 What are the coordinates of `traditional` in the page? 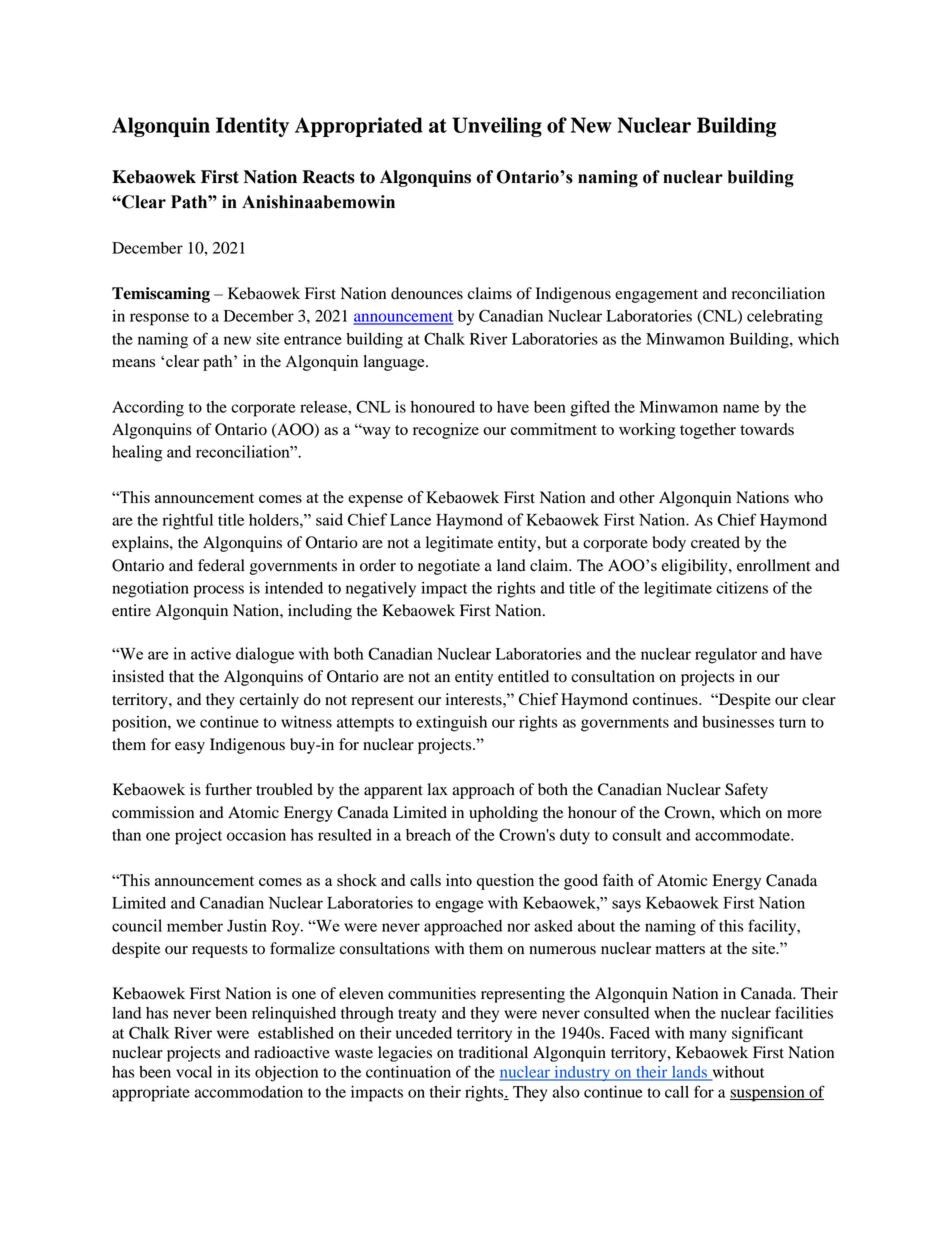 It's located at (493, 1052).
